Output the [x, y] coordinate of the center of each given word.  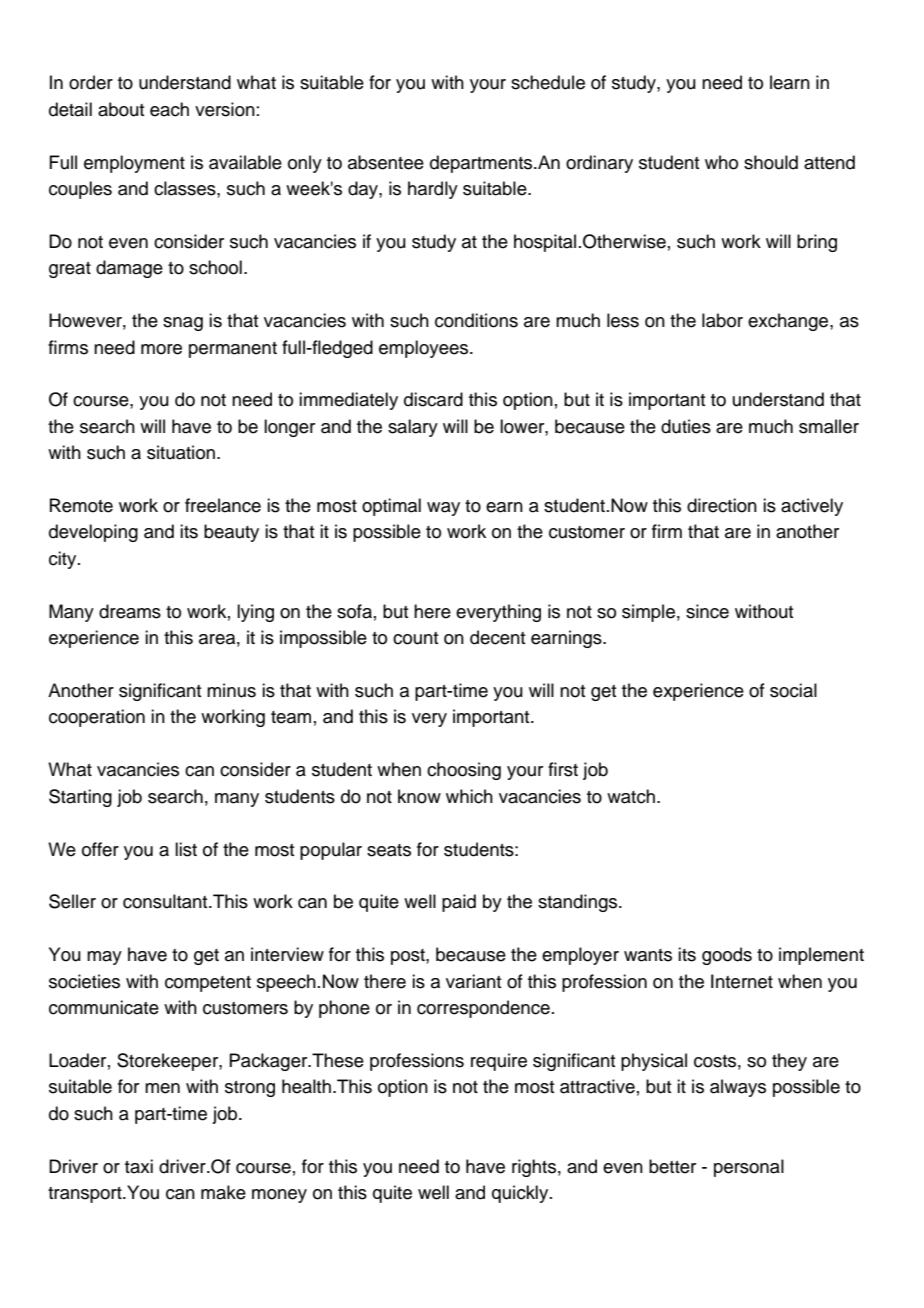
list [186, 849]
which [469, 796]
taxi [139, 1166]
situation [181, 452]
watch [631, 796]
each [169, 109]
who [721, 162]
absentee [386, 162]
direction [722, 505]
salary [413, 428]
